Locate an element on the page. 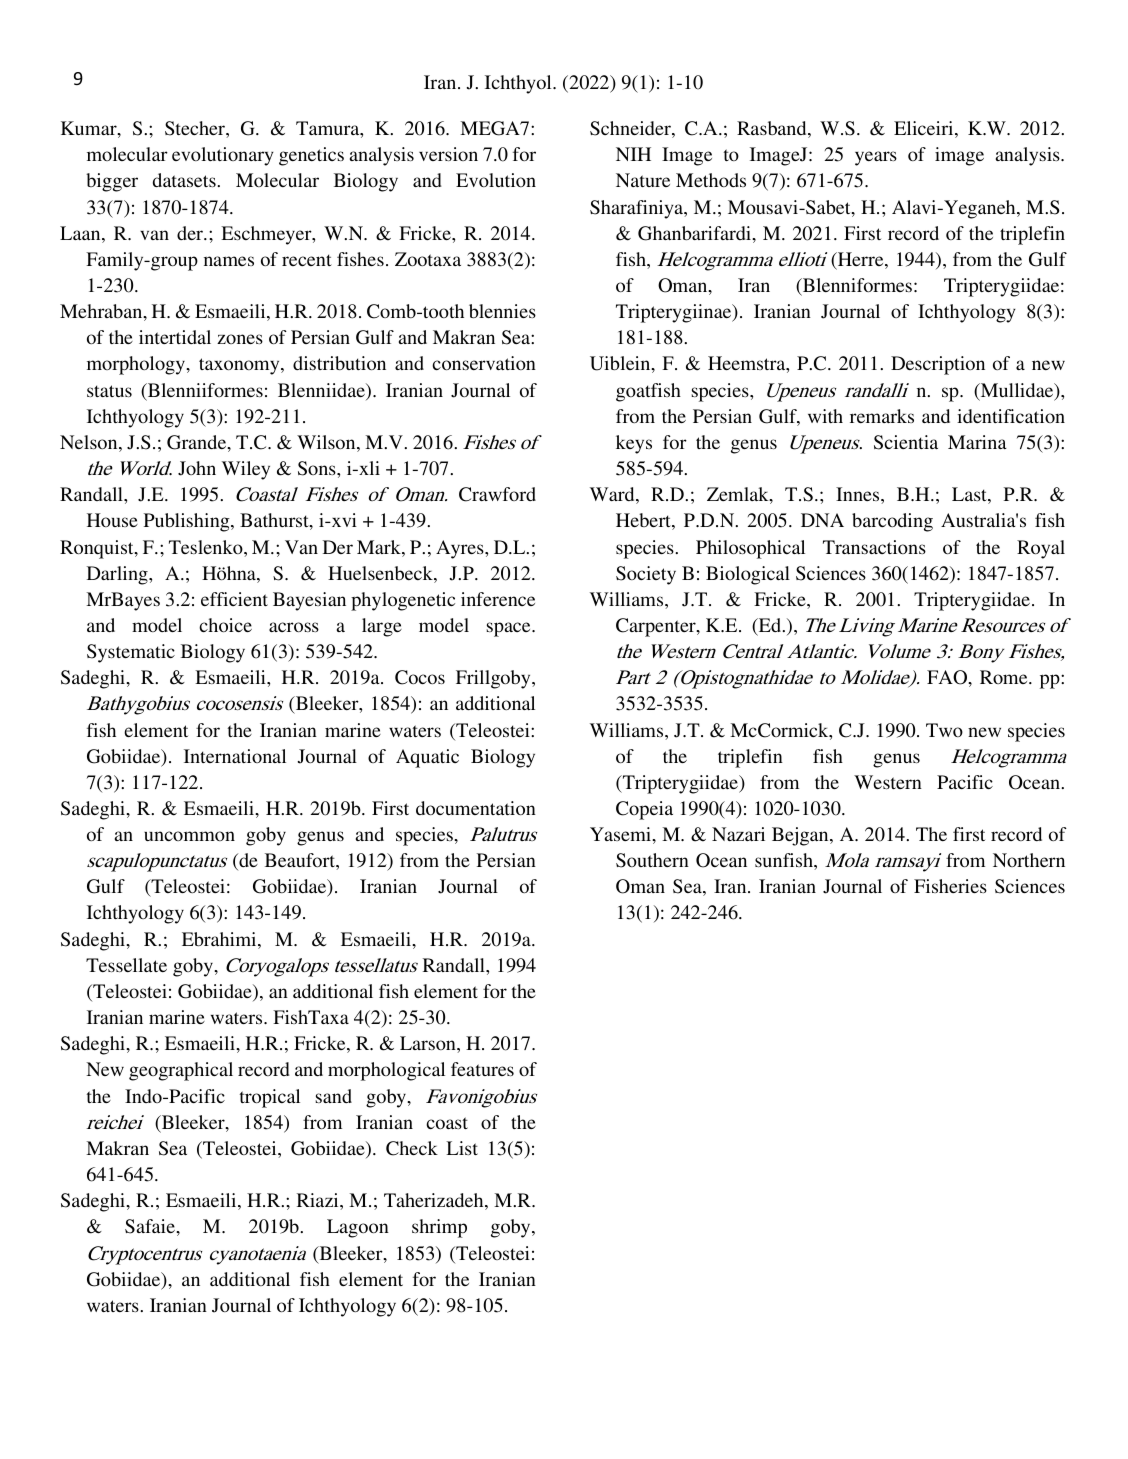 The width and height of the image is (1128, 1459). Wiley is located at coordinates (246, 470).
